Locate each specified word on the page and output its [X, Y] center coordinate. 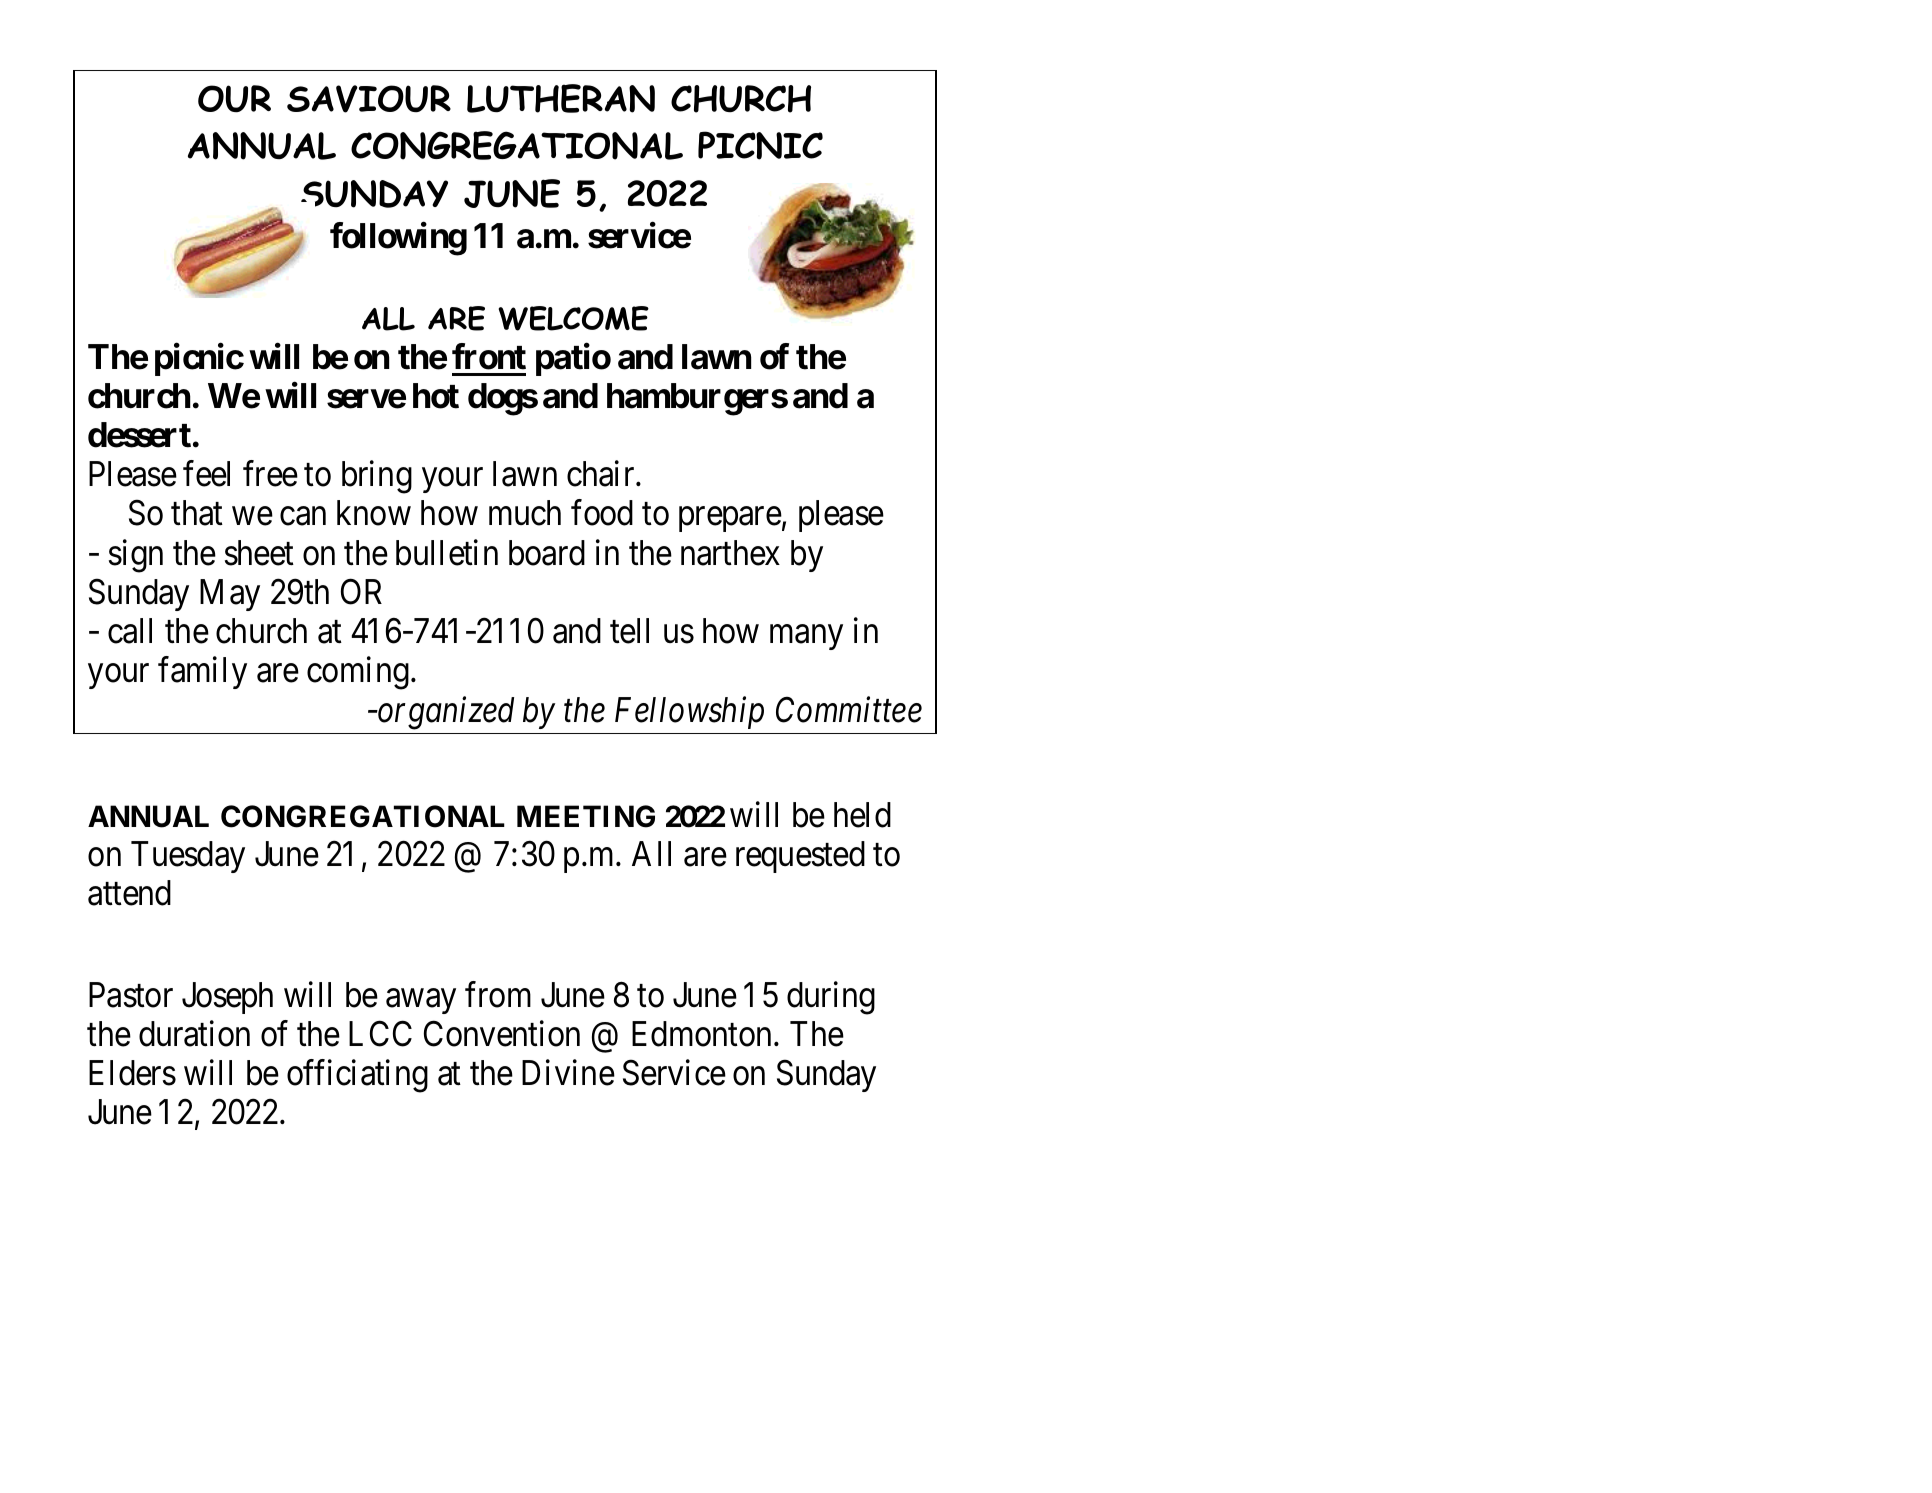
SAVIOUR [369, 99]
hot [436, 396]
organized [445, 713]
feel [206, 474]
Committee [849, 710]
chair [602, 474]
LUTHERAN [561, 98]
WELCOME [573, 318]
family [202, 673]
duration [194, 1034]
